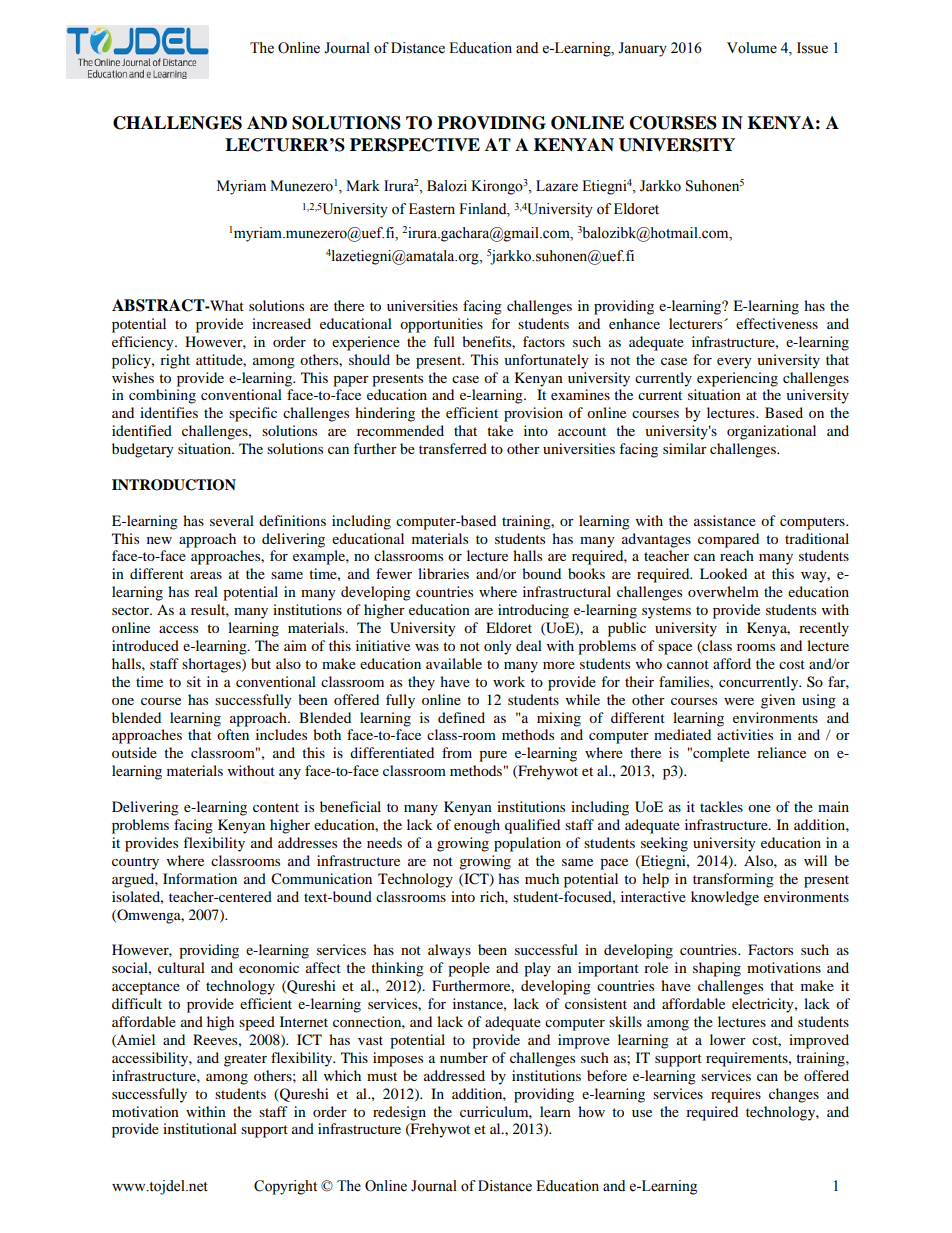 This screenshot has height=1233, width=952. What do you see at coordinates (725, 520) in the screenshot?
I see `assistance` at bounding box center [725, 520].
